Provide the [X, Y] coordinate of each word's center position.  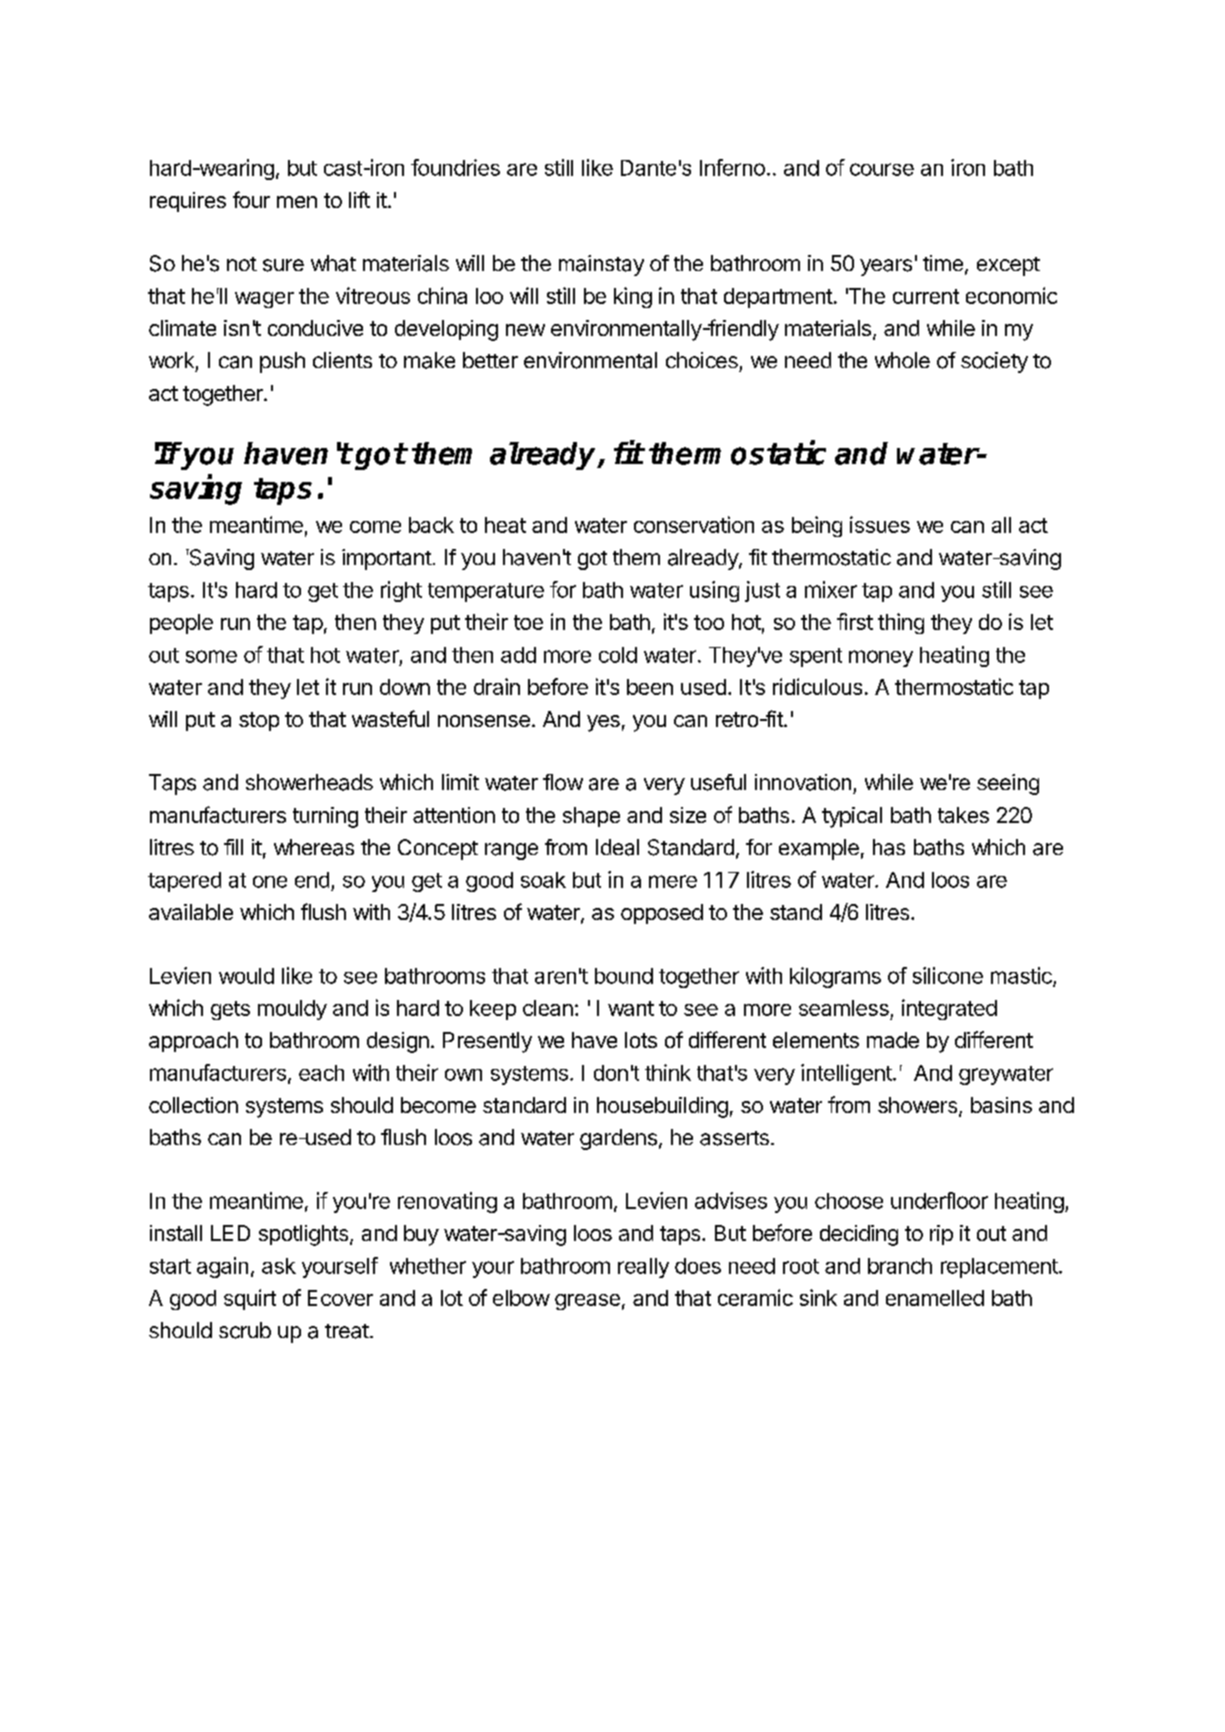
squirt [250, 1299]
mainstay [601, 265]
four [251, 199]
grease [587, 1302]
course [882, 169]
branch [900, 1266]
